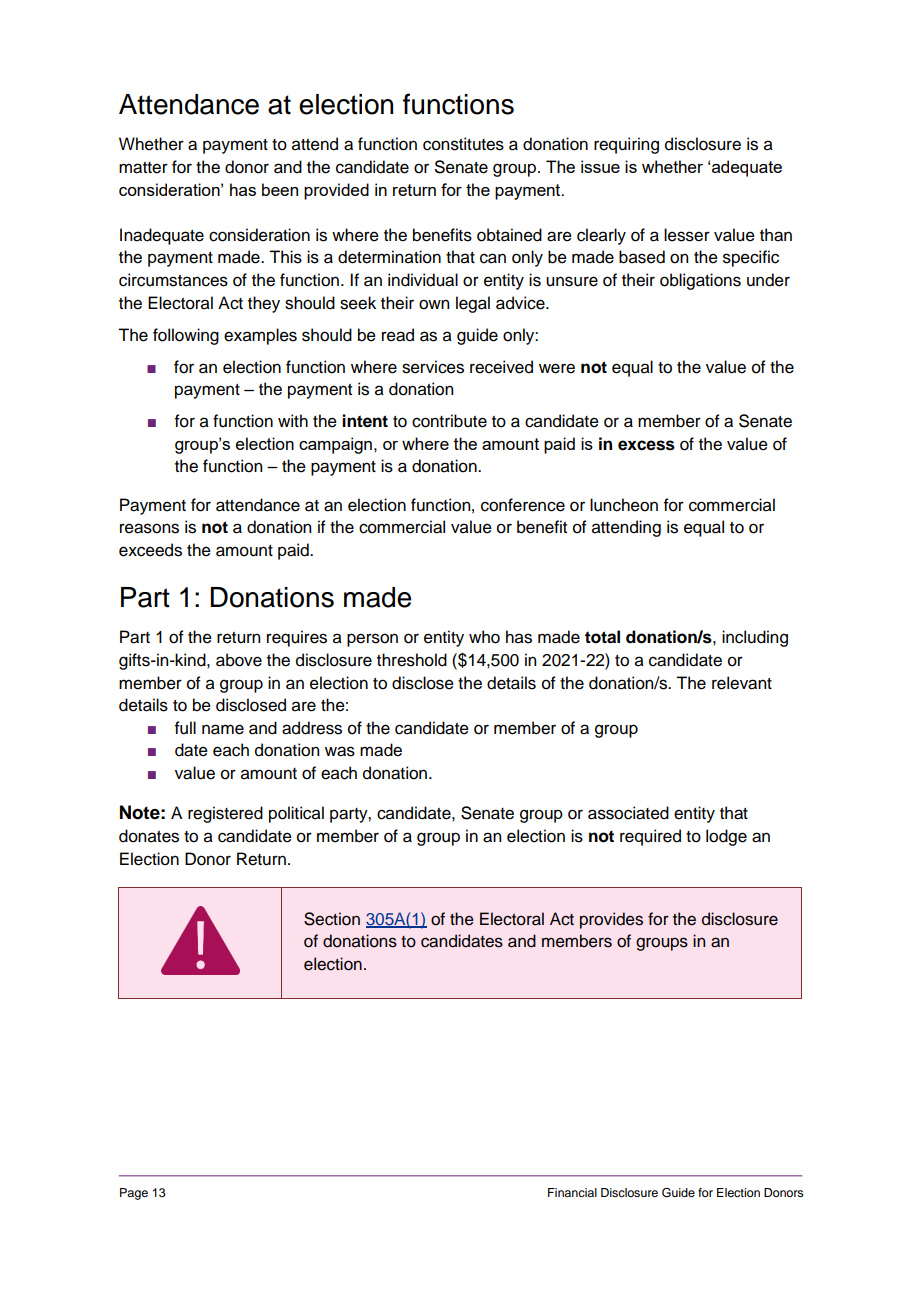 The width and height of the screenshot is (924, 1308). Describe the element at coordinates (687, 235) in the screenshot. I see `lesser` at that location.
